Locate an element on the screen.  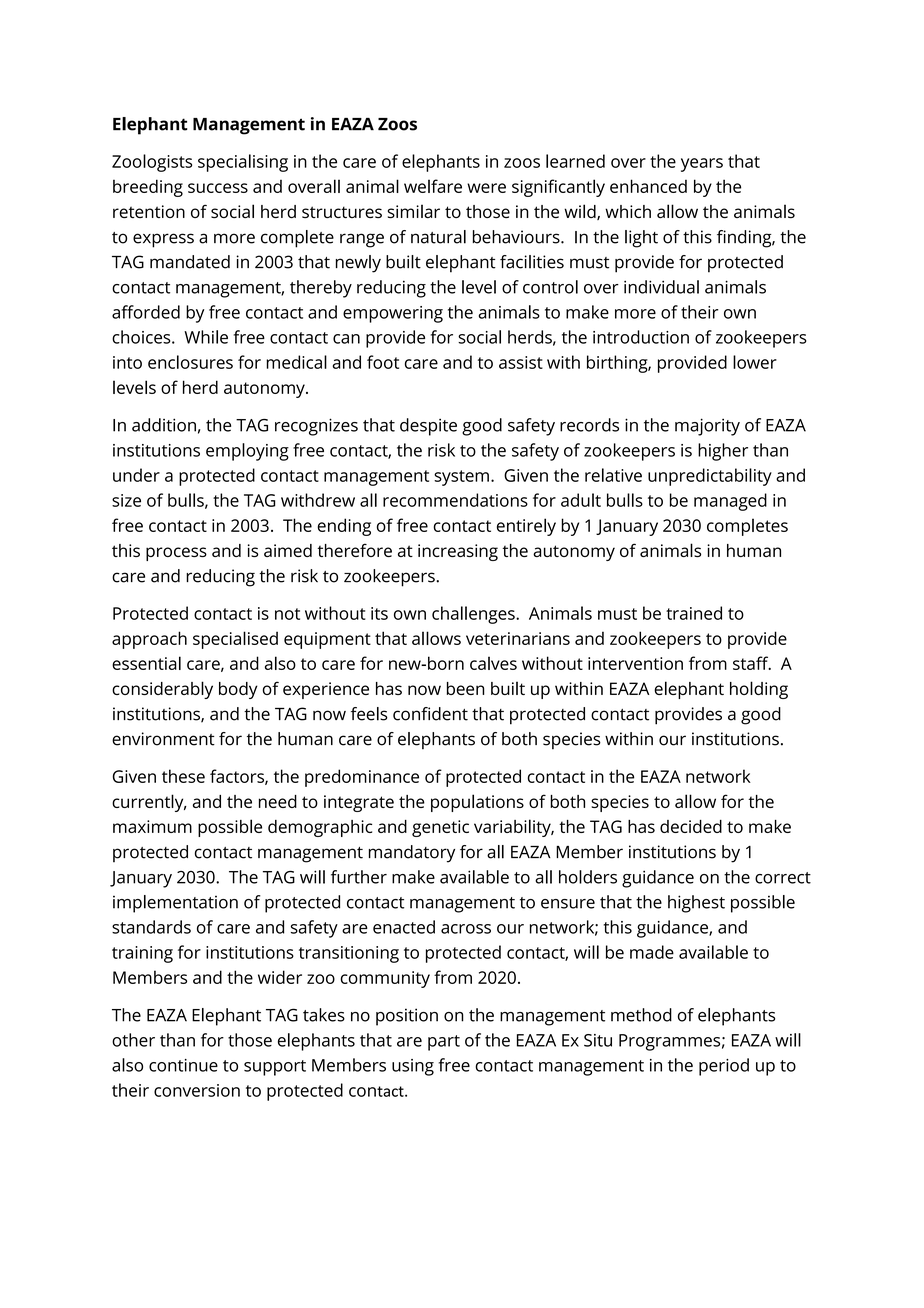
maximum is located at coordinates (152, 826).
